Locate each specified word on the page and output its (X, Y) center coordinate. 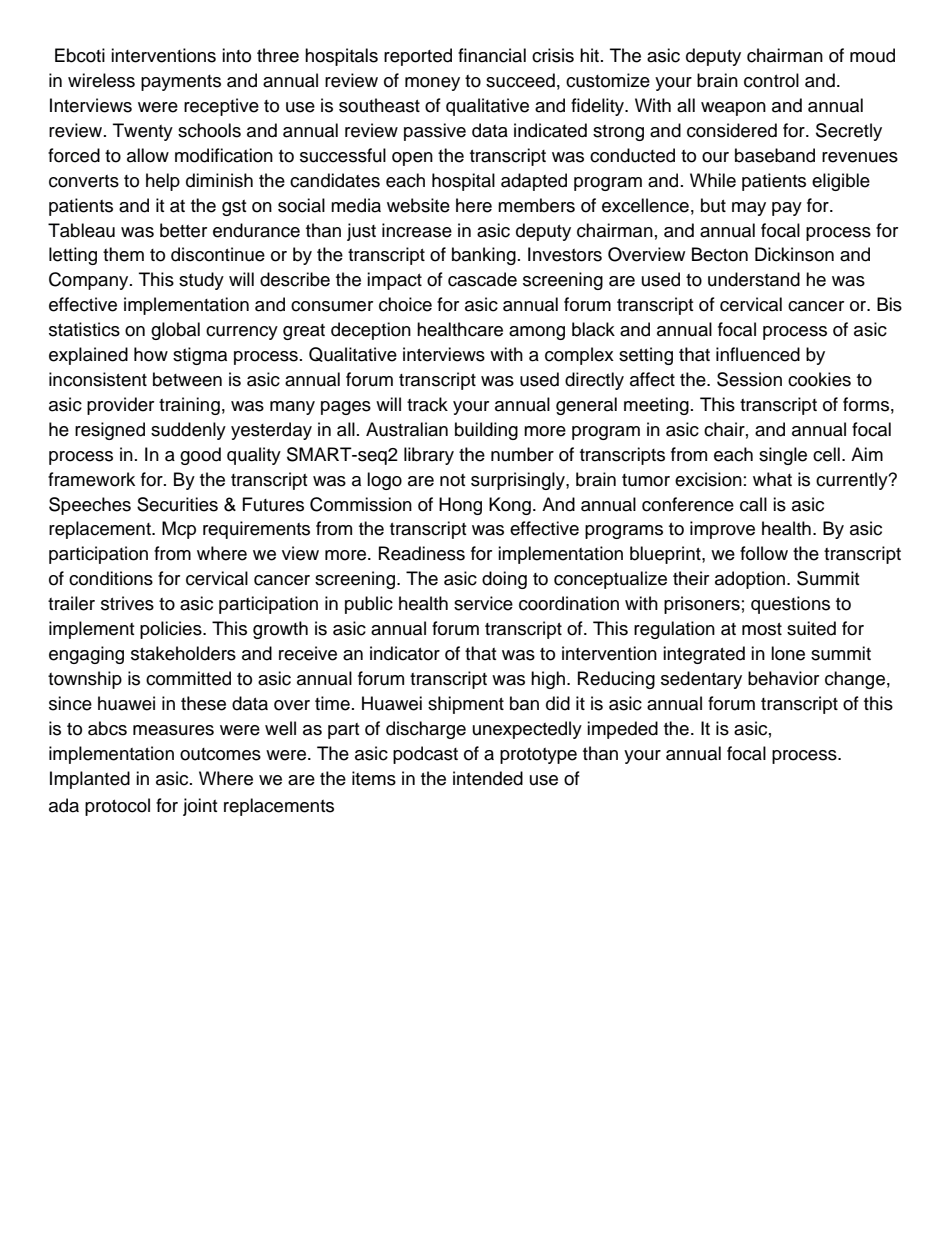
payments (181, 83)
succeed (520, 80)
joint (200, 807)
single (783, 456)
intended (488, 778)
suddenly (188, 431)
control (771, 80)
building (486, 431)
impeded (622, 730)
